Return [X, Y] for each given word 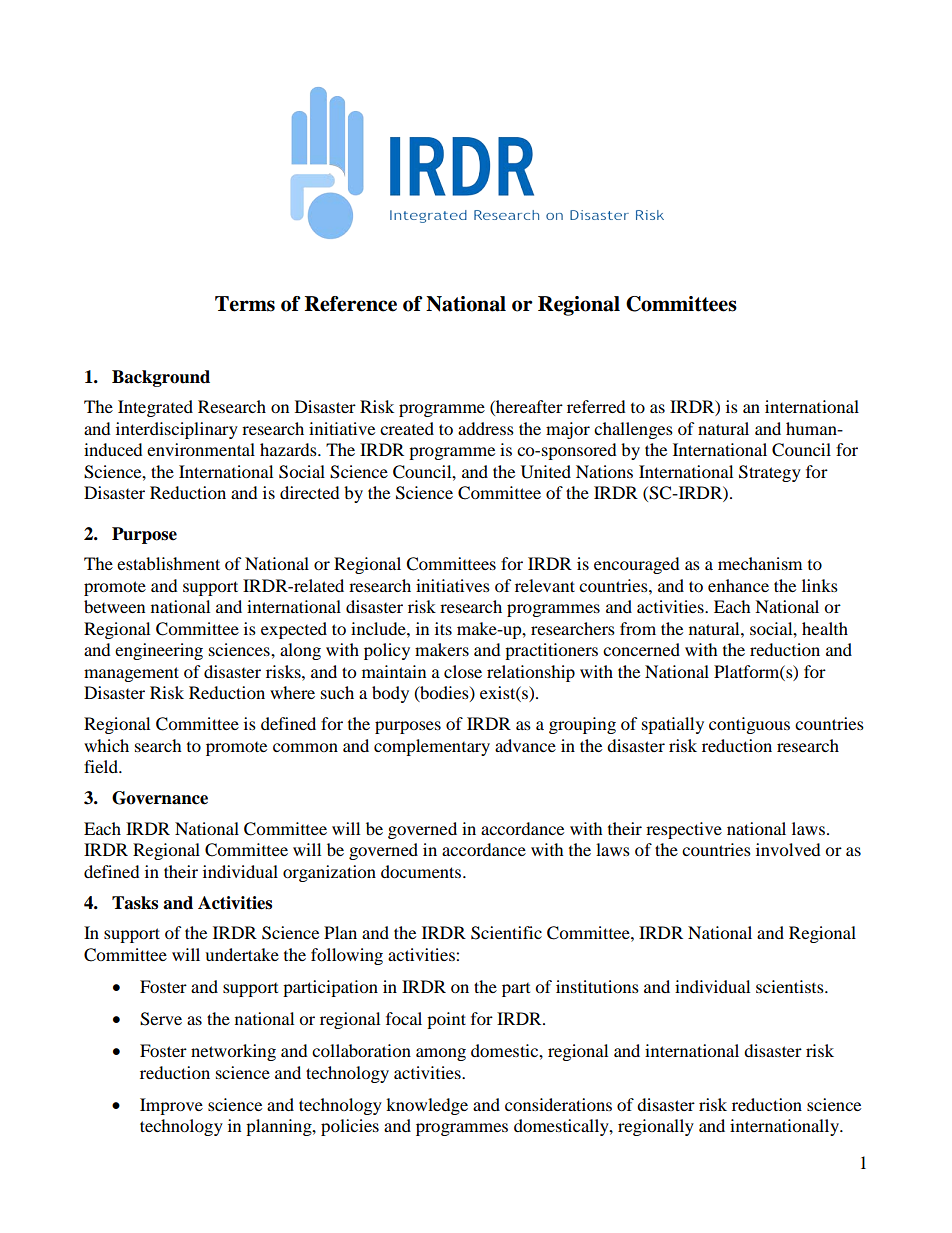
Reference [351, 304]
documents [421, 871]
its [443, 628]
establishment [168, 563]
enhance [738, 585]
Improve [171, 1106]
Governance [160, 798]
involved [788, 849]
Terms [245, 304]
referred [596, 406]
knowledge [427, 1106]
